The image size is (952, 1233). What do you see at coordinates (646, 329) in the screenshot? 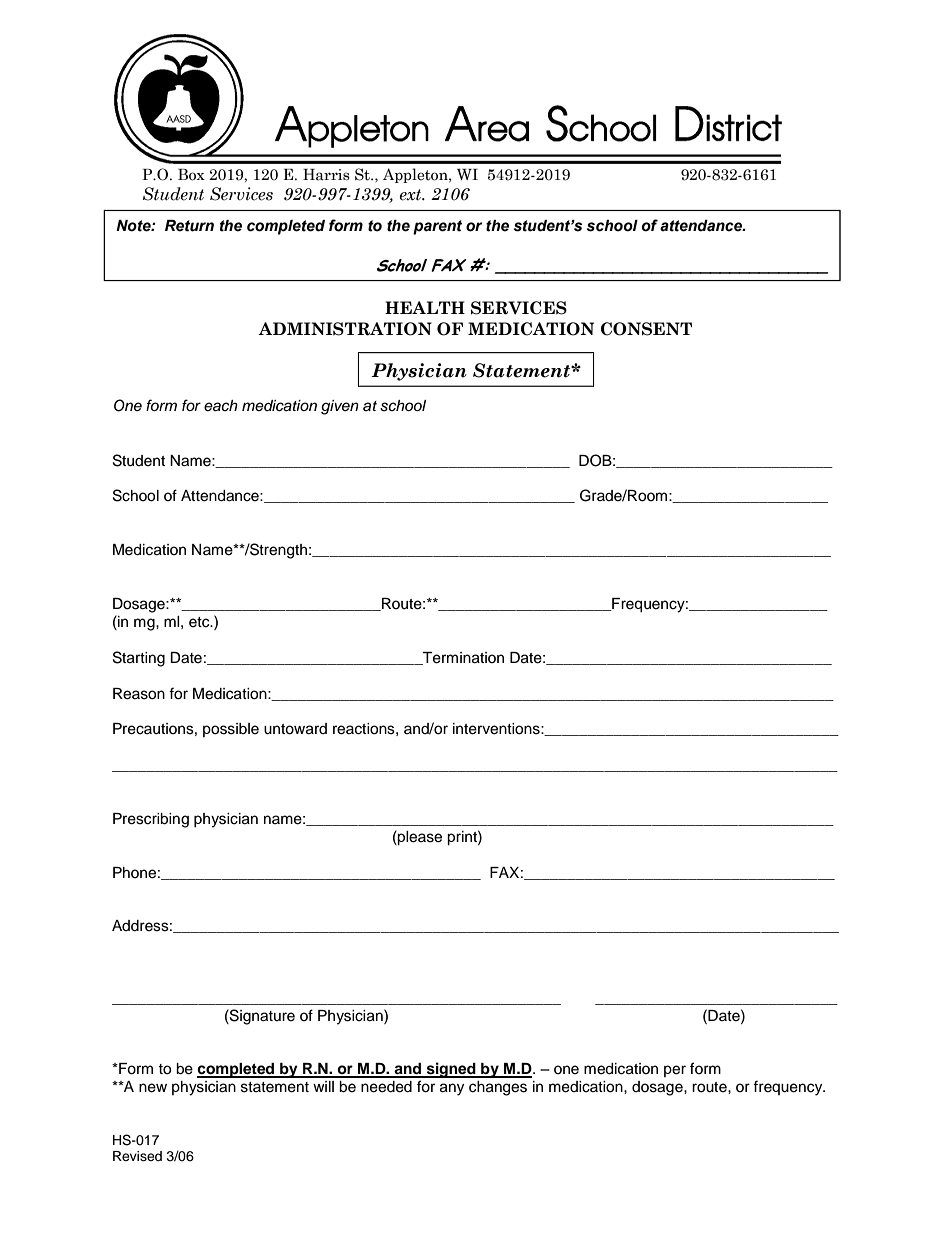
I see `CONSENT` at bounding box center [646, 329].
